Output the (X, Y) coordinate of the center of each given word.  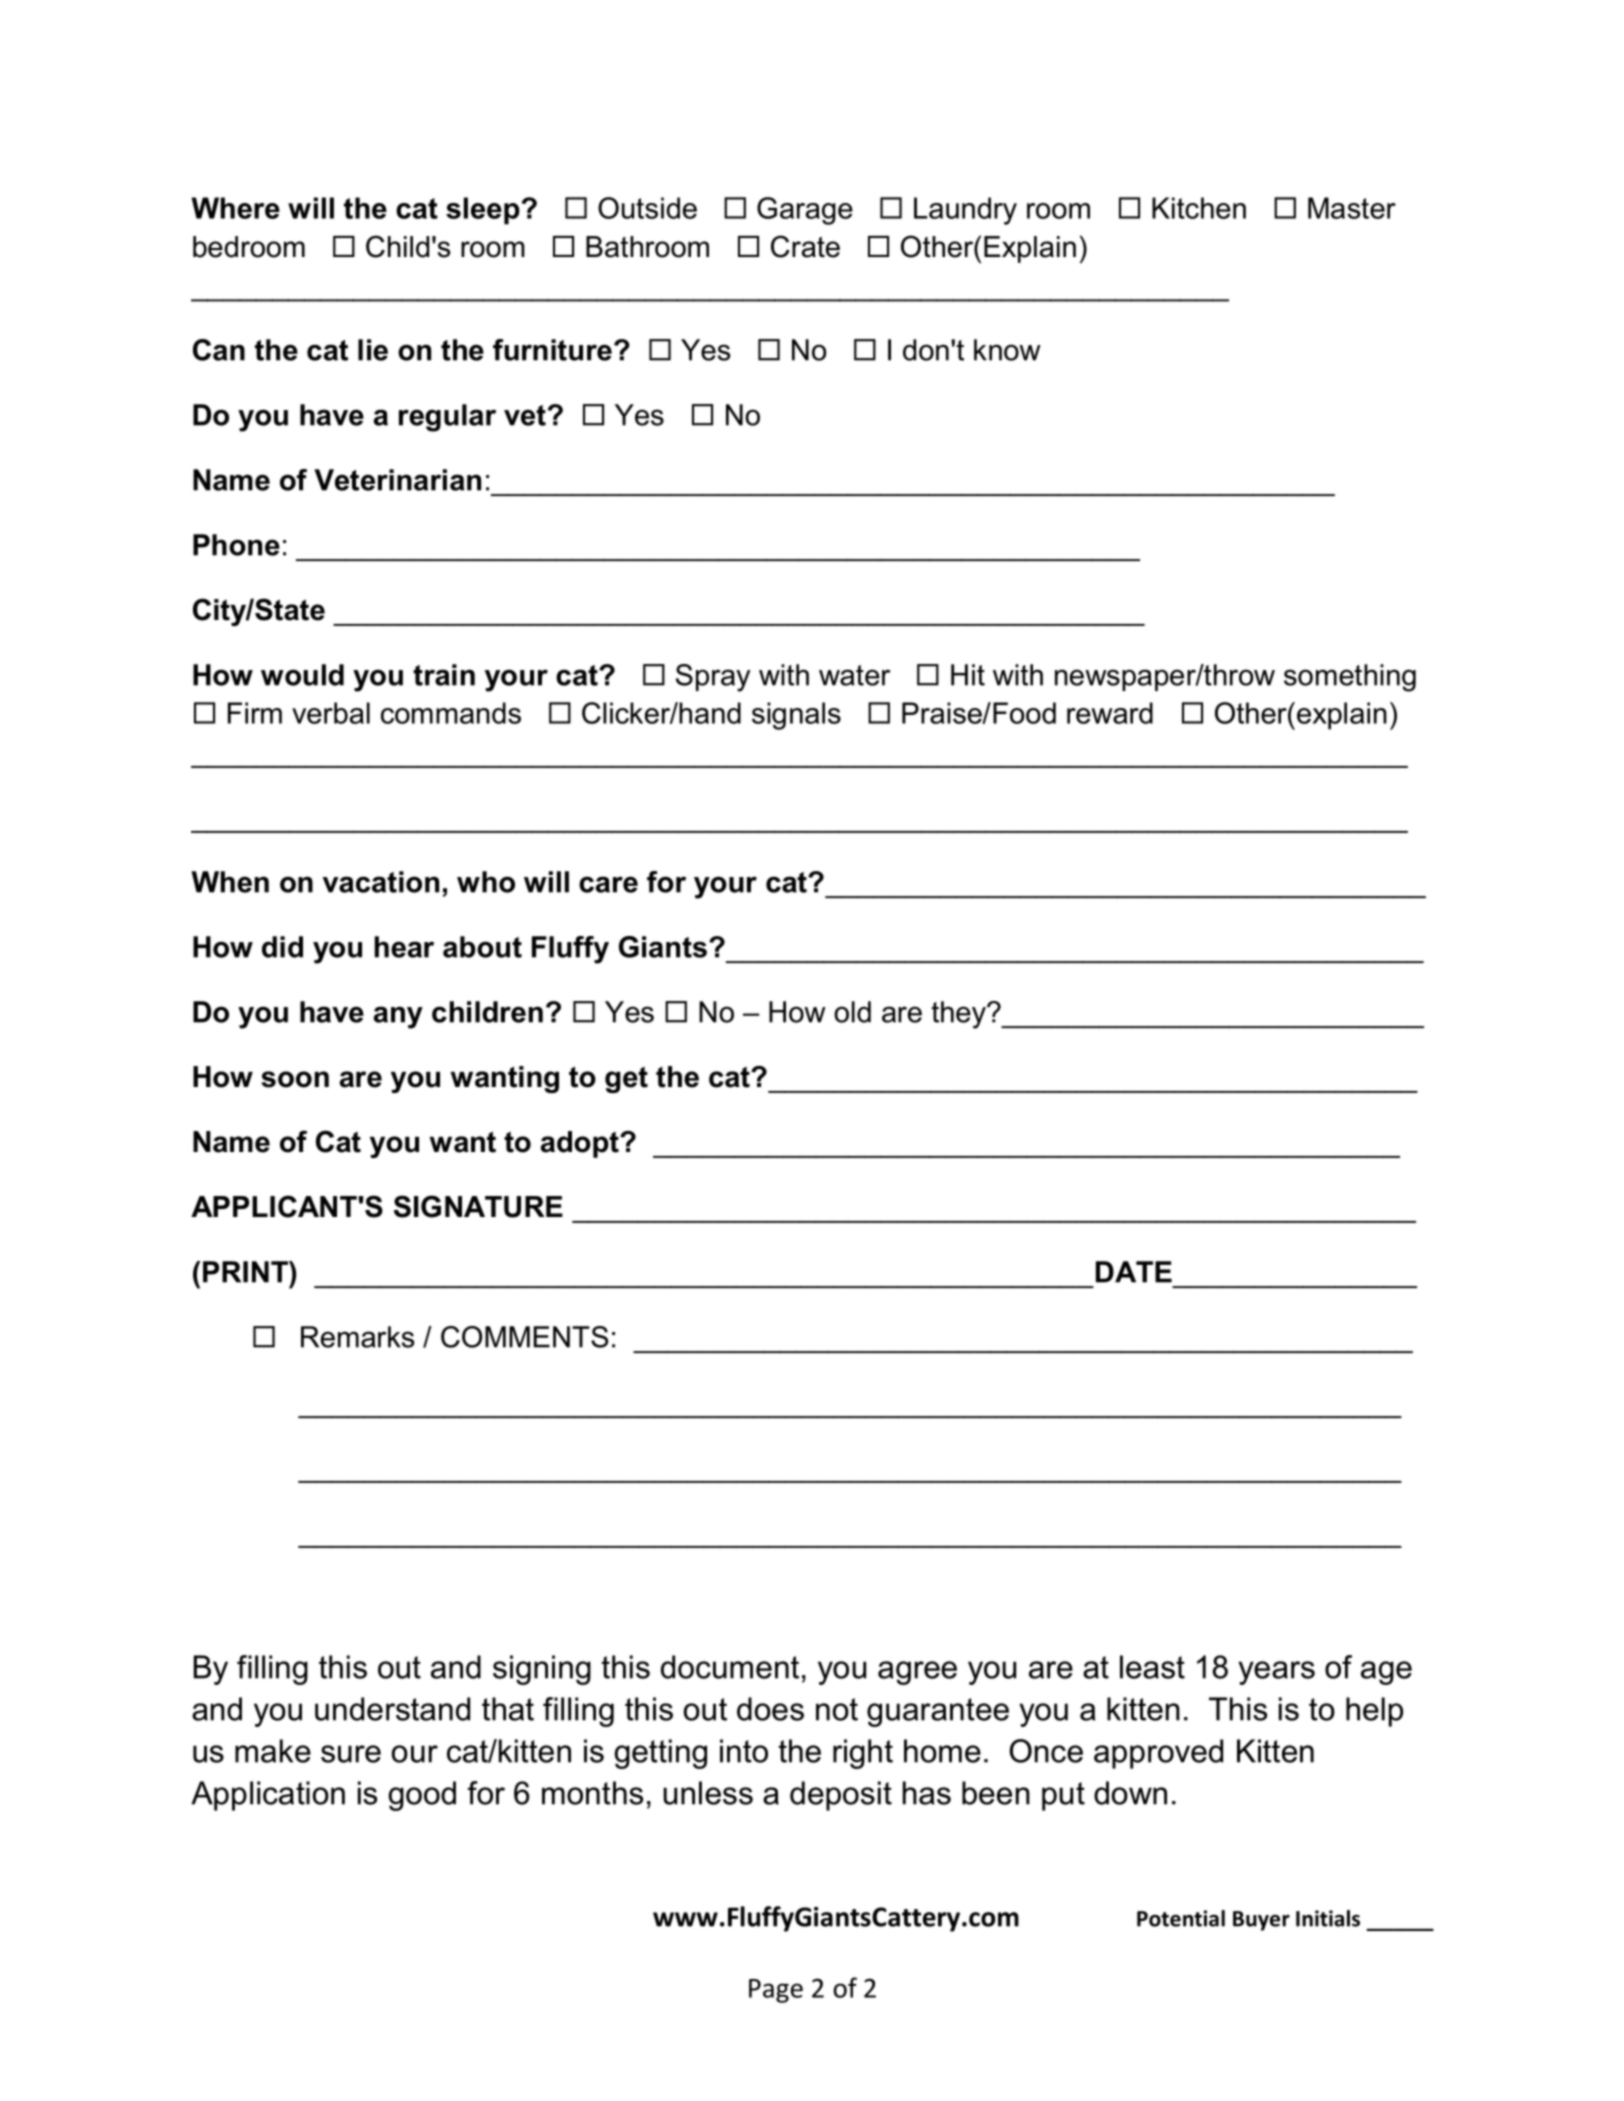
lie (373, 350)
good (422, 1796)
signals (796, 716)
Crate (805, 246)
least (1152, 1667)
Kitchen (1199, 208)
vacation (381, 882)
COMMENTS (524, 1337)
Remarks (357, 1337)
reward (1110, 713)
